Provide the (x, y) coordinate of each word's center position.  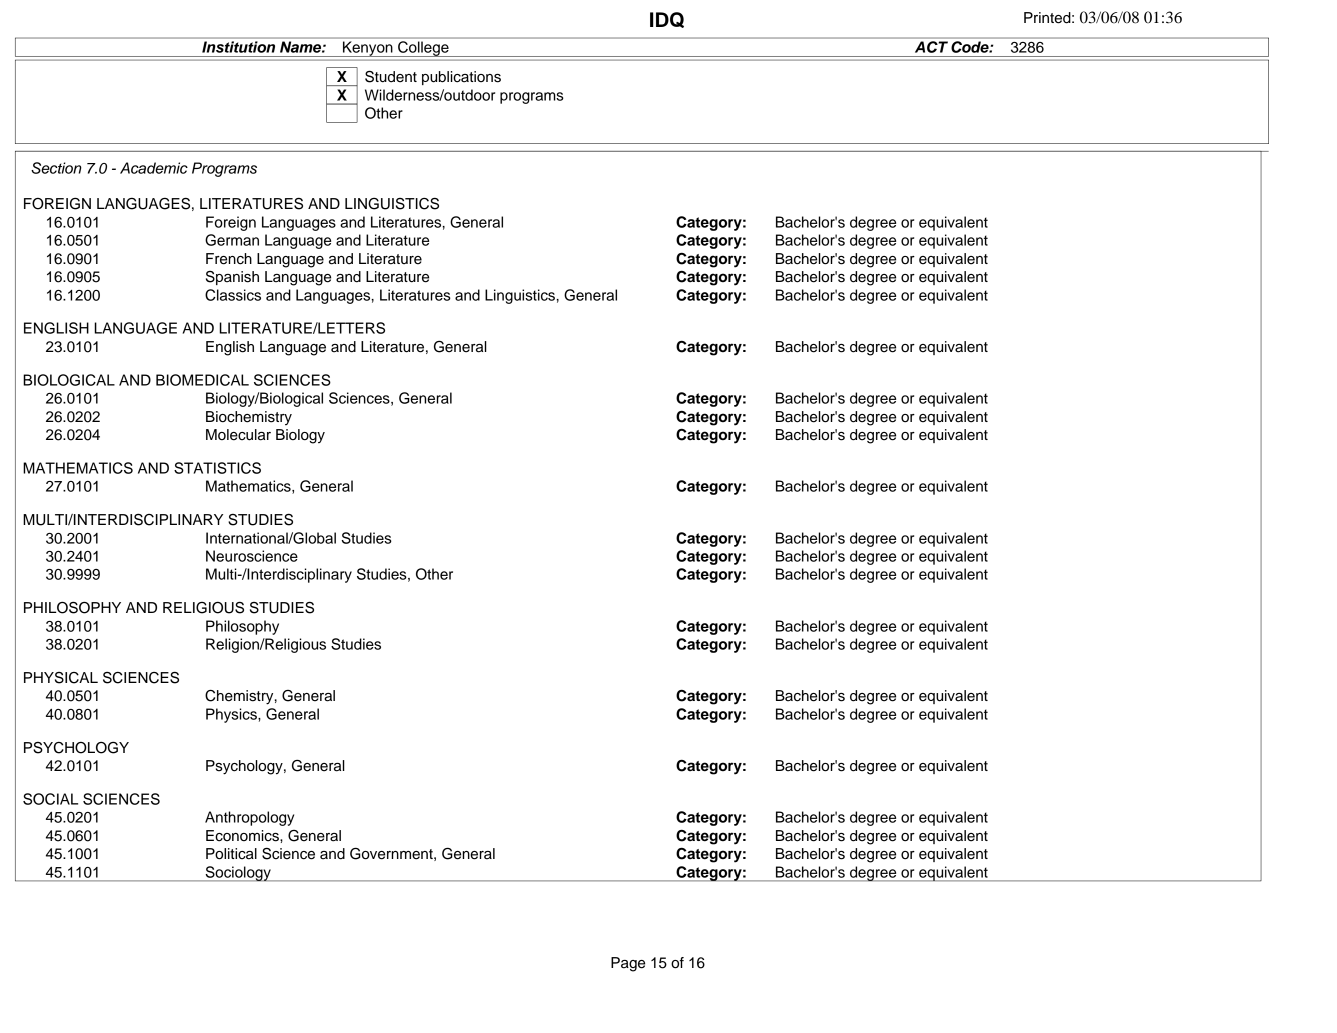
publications (461, 78)
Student (391, 77)
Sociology (238, 874)
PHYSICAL (61, 678)
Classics (233, 295)
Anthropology (249, 818)
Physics (232, 715)
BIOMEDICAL (202, 380)
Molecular (238, 435)
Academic (154, 168)
